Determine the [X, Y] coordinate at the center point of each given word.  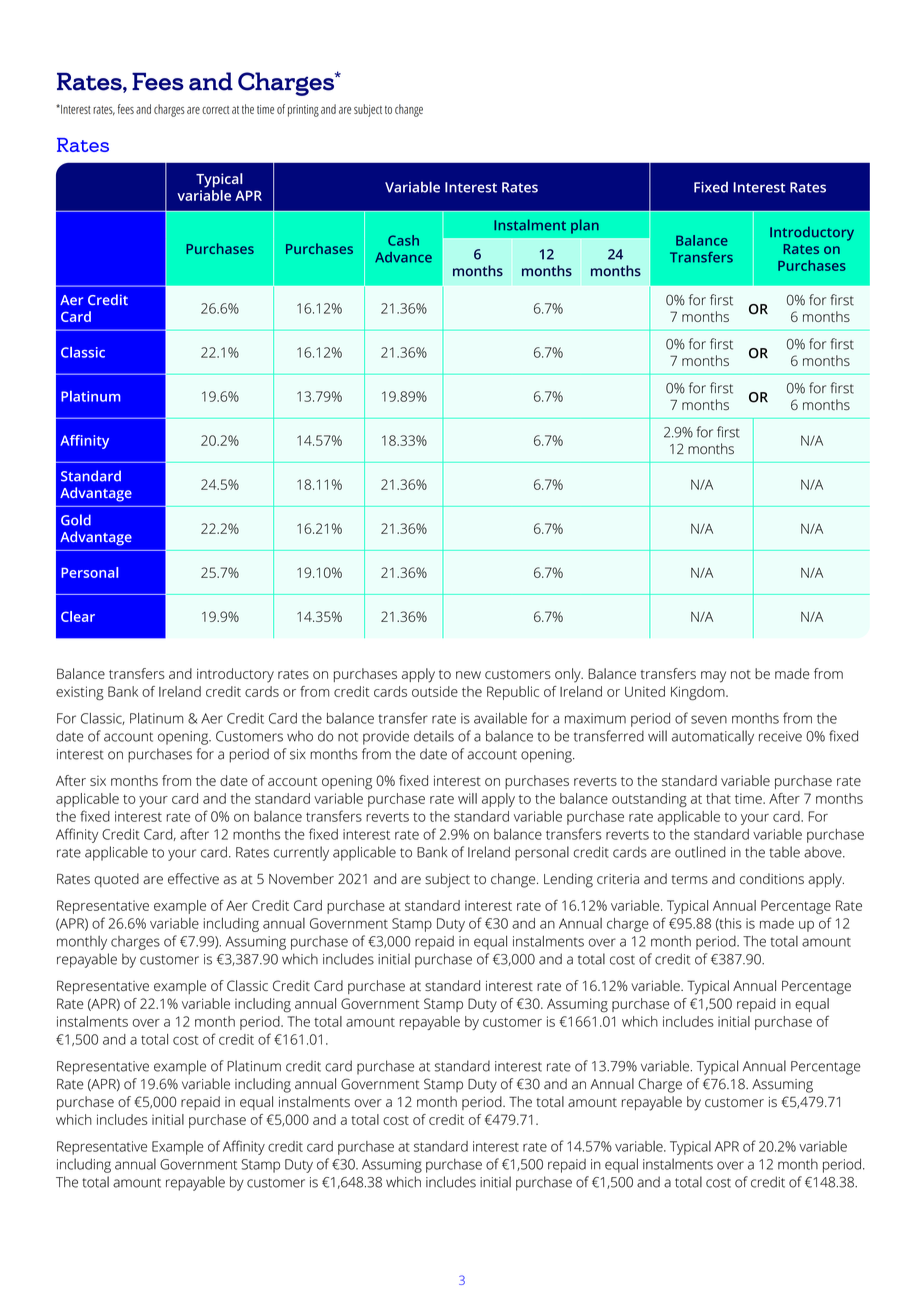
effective [193, 878]
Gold [76, 520]
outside [435, 691]
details [434, 736]
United [645, 691]
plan [585, 226]
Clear [78, 616]
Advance [403, 257]
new [468, 675]
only [569, 675]
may [713, 677]
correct [215, 110]
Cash [403, 240]
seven [709, 719]
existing [80, 693]
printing [303, 111]
